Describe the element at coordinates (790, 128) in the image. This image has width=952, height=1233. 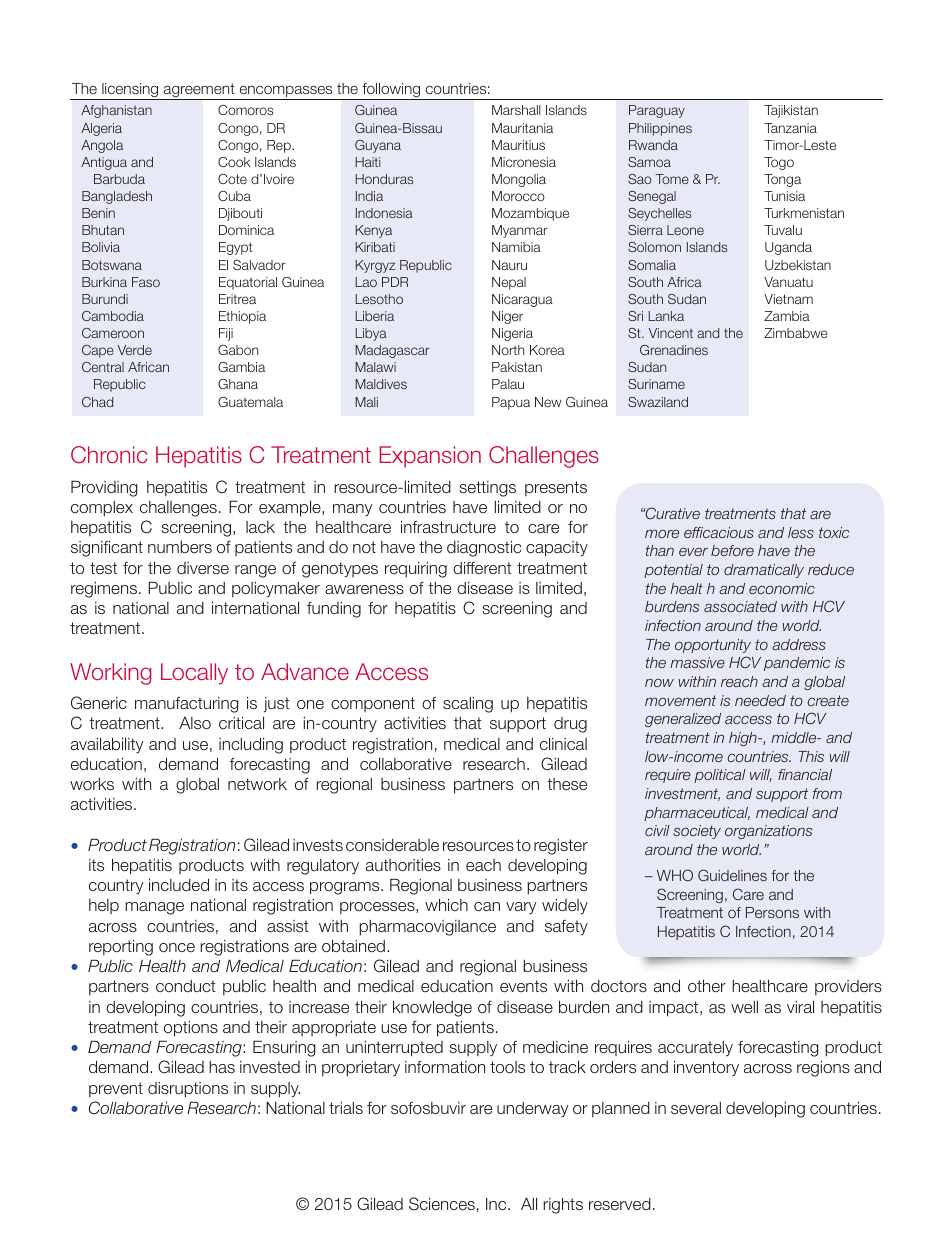
I see `Tanzania` at that location.
